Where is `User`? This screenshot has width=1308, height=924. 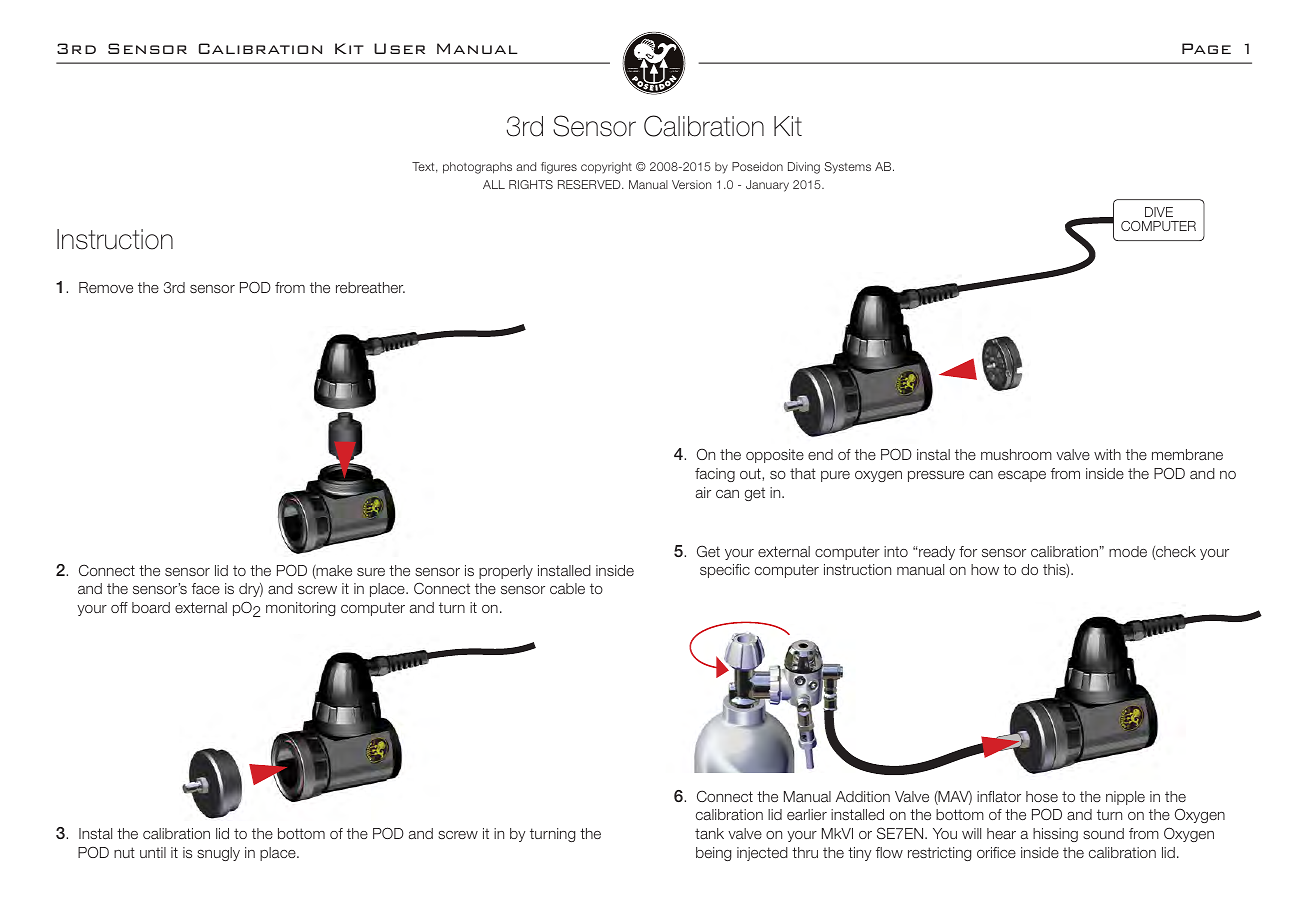
User is located at coordinates (399, 48).
